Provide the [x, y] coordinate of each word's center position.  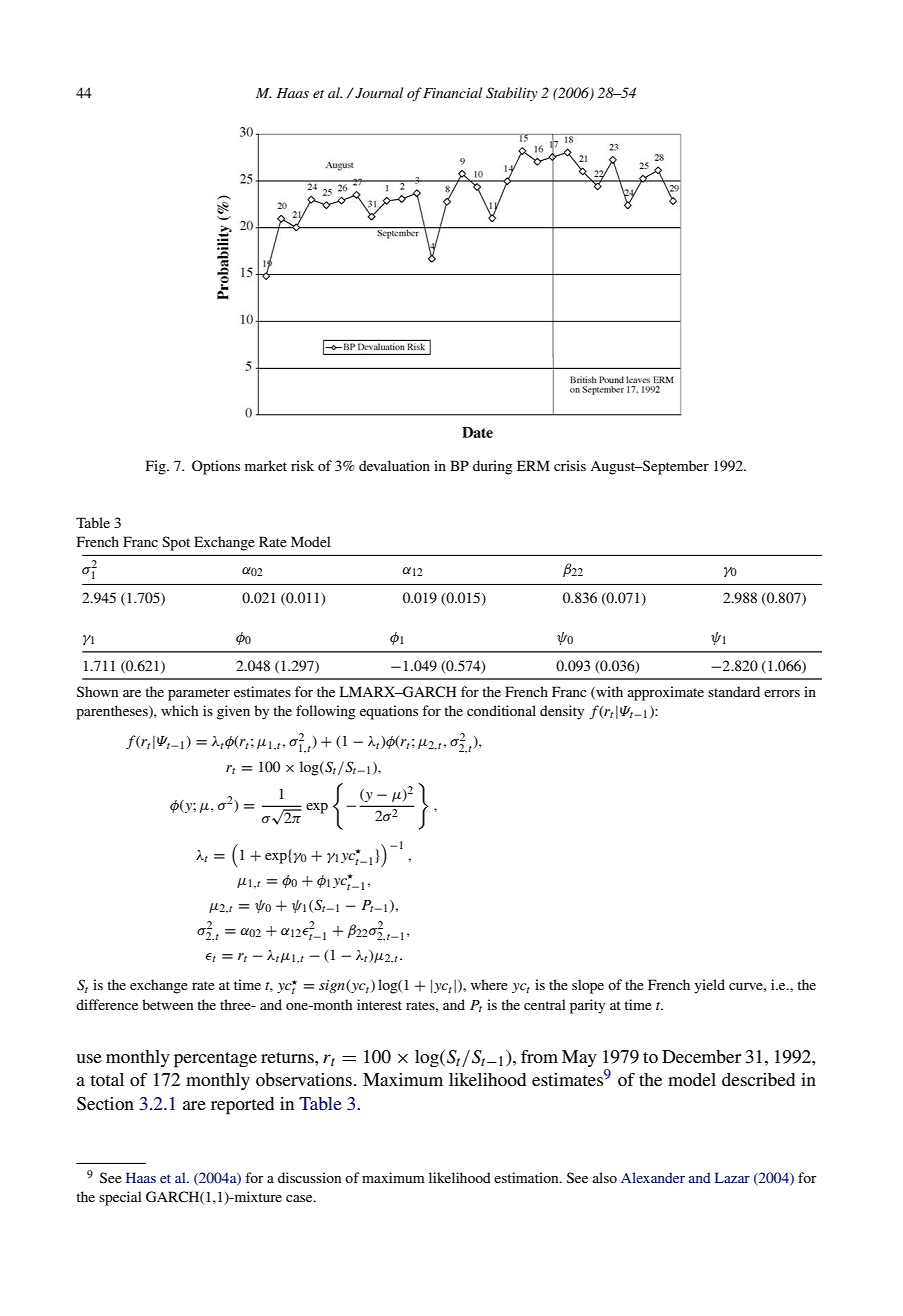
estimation [527, 1177]
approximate [666, 693]
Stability [512, 94]
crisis [570, 465]
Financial [452, 92]
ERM [533, 465]
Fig [157, 467]
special [120, 1198]
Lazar [732, 1177]
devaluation [394, 465]
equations [389, 712]
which [180, 710]
